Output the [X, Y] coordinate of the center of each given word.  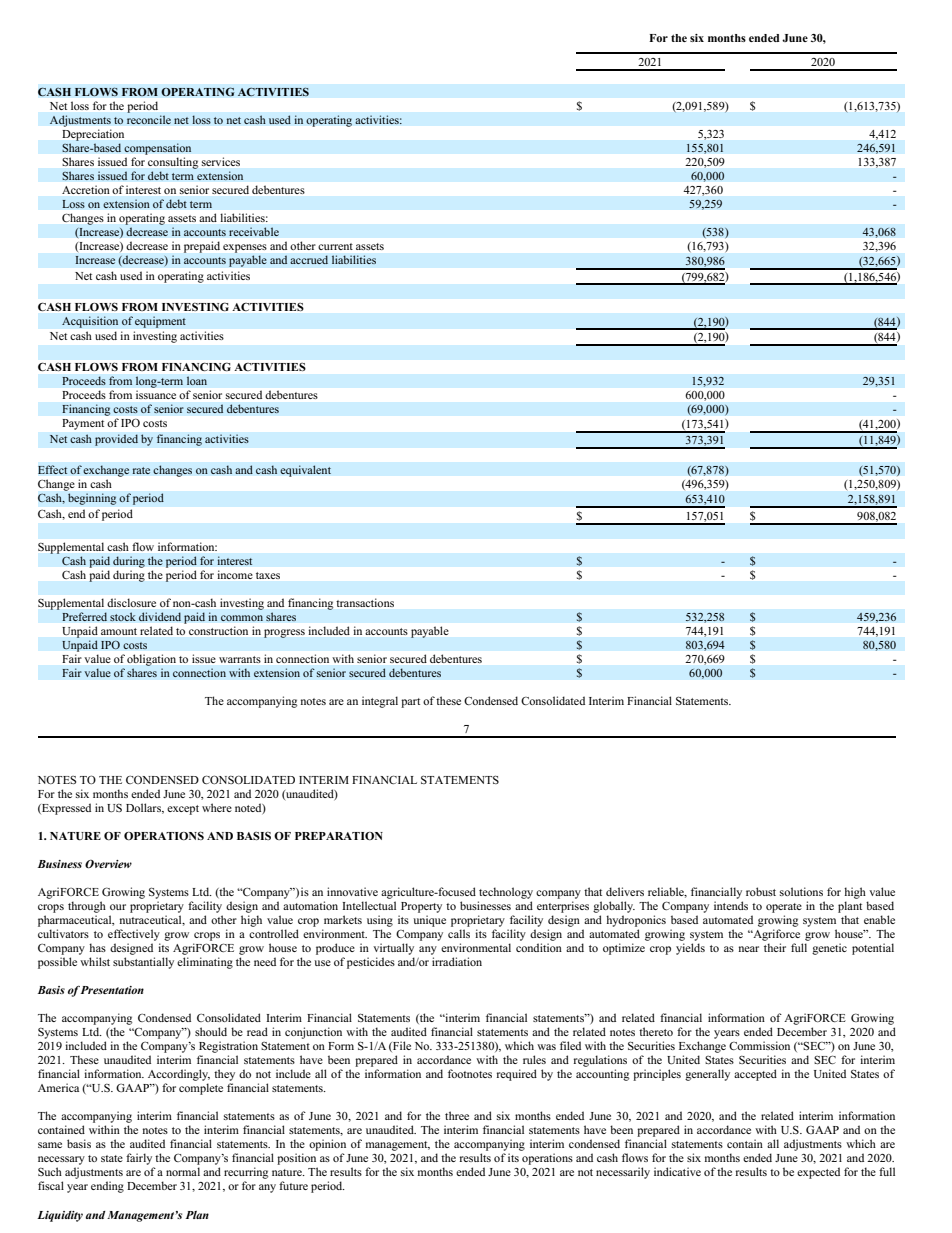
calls [459, 933]
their [775, 947]
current [335, 246]
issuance [156, 395]
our [118, 907]
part [410, 703]
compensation [158, 149]
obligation [151, 660]
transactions [365, 603]
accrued [309, 260]
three [457, 1115]
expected [818, 1173]
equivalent [305, 471]
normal [183, 1171]
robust [761, 891]
